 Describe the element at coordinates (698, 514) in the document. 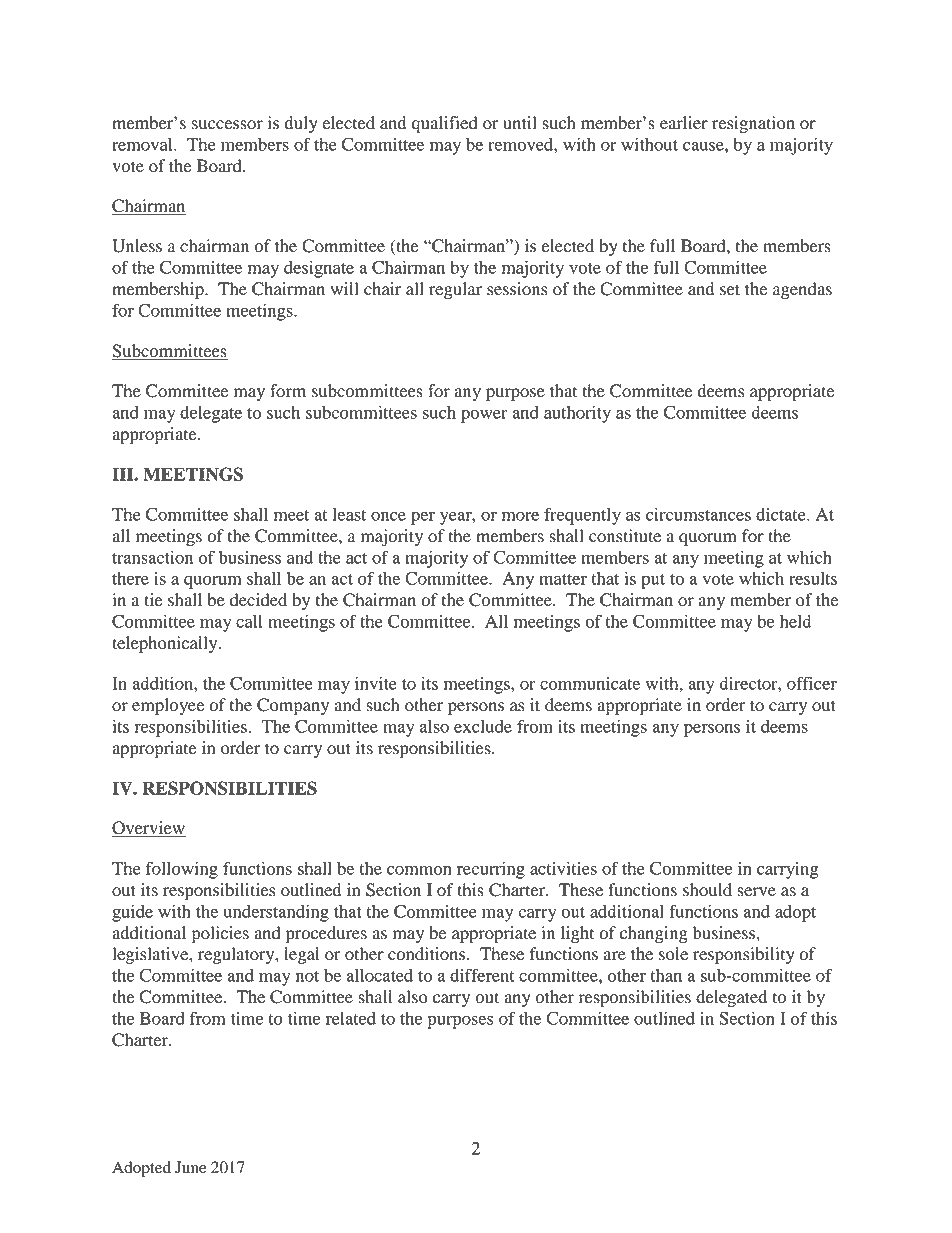

I see `circumstances` at that location.
